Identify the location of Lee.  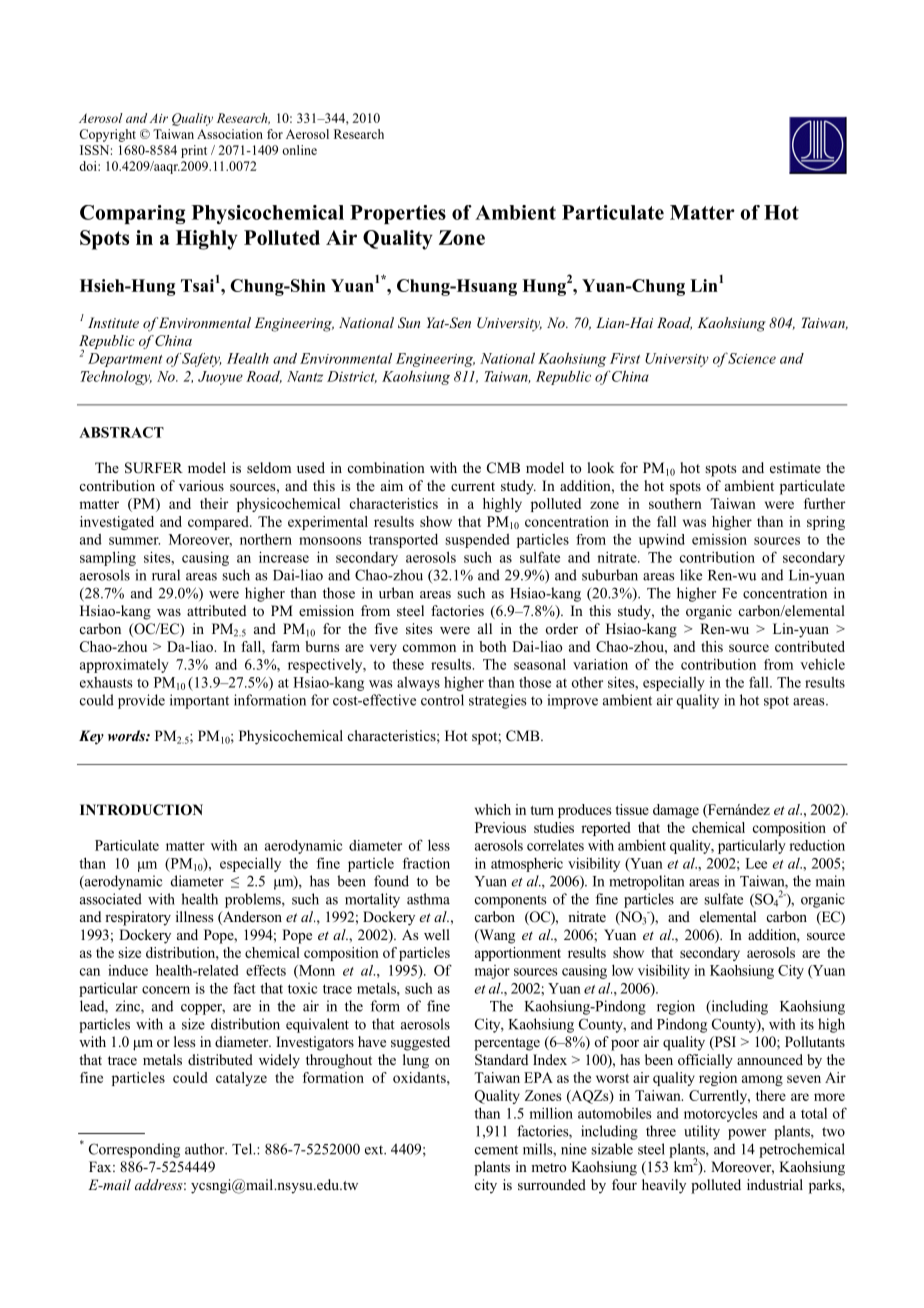
(756, 863).
